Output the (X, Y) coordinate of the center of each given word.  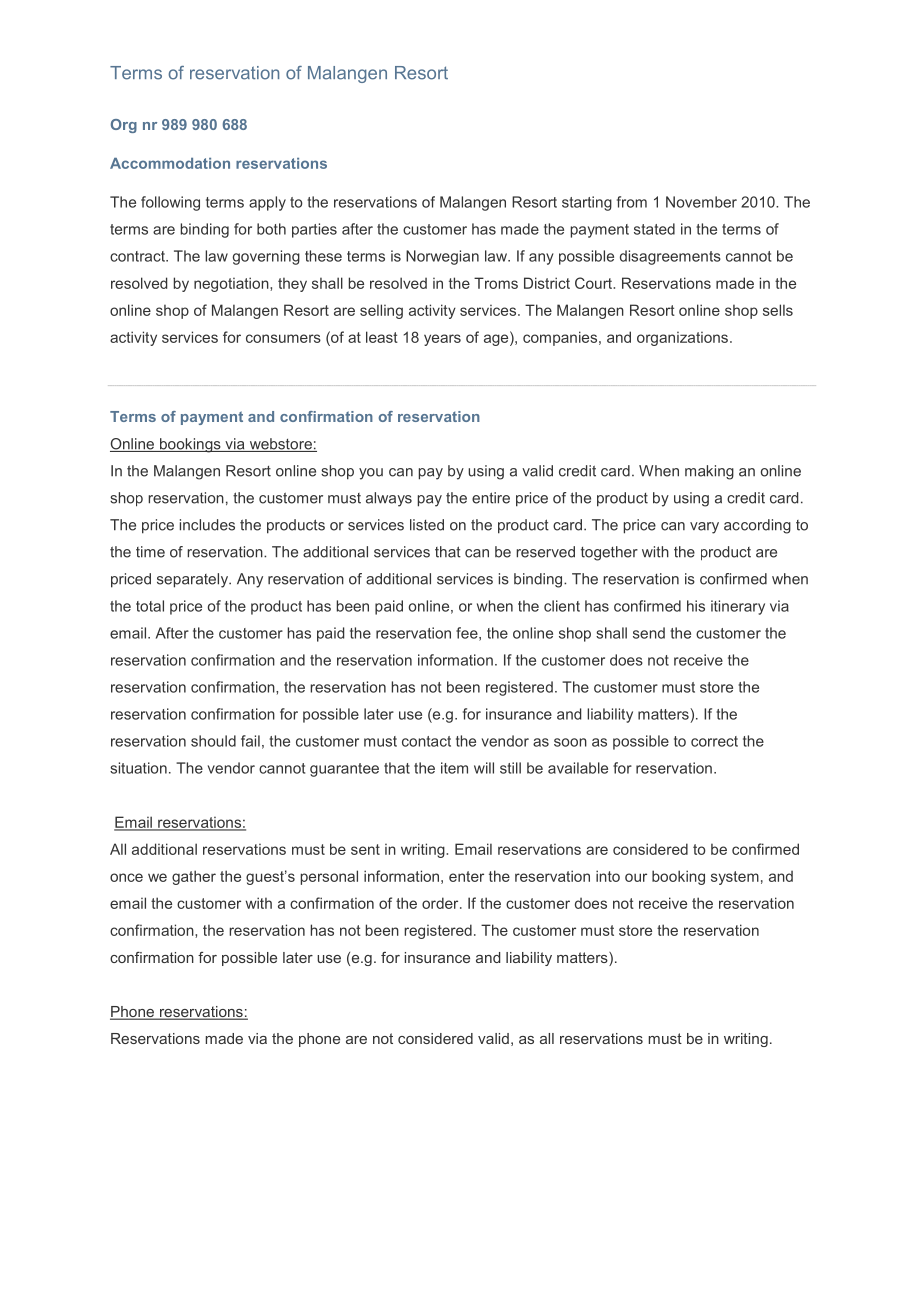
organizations (682, 339)
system (735, 878)
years (442, 340)
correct (714, 741)
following (170, 203)
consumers (283, 338)
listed (427, 525)
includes (207, 525)
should (213, 741)
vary (704, 528)
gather (194, 877)
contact (426, 741)
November (701, 202)
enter (466, 876)
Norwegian (442, 257)
